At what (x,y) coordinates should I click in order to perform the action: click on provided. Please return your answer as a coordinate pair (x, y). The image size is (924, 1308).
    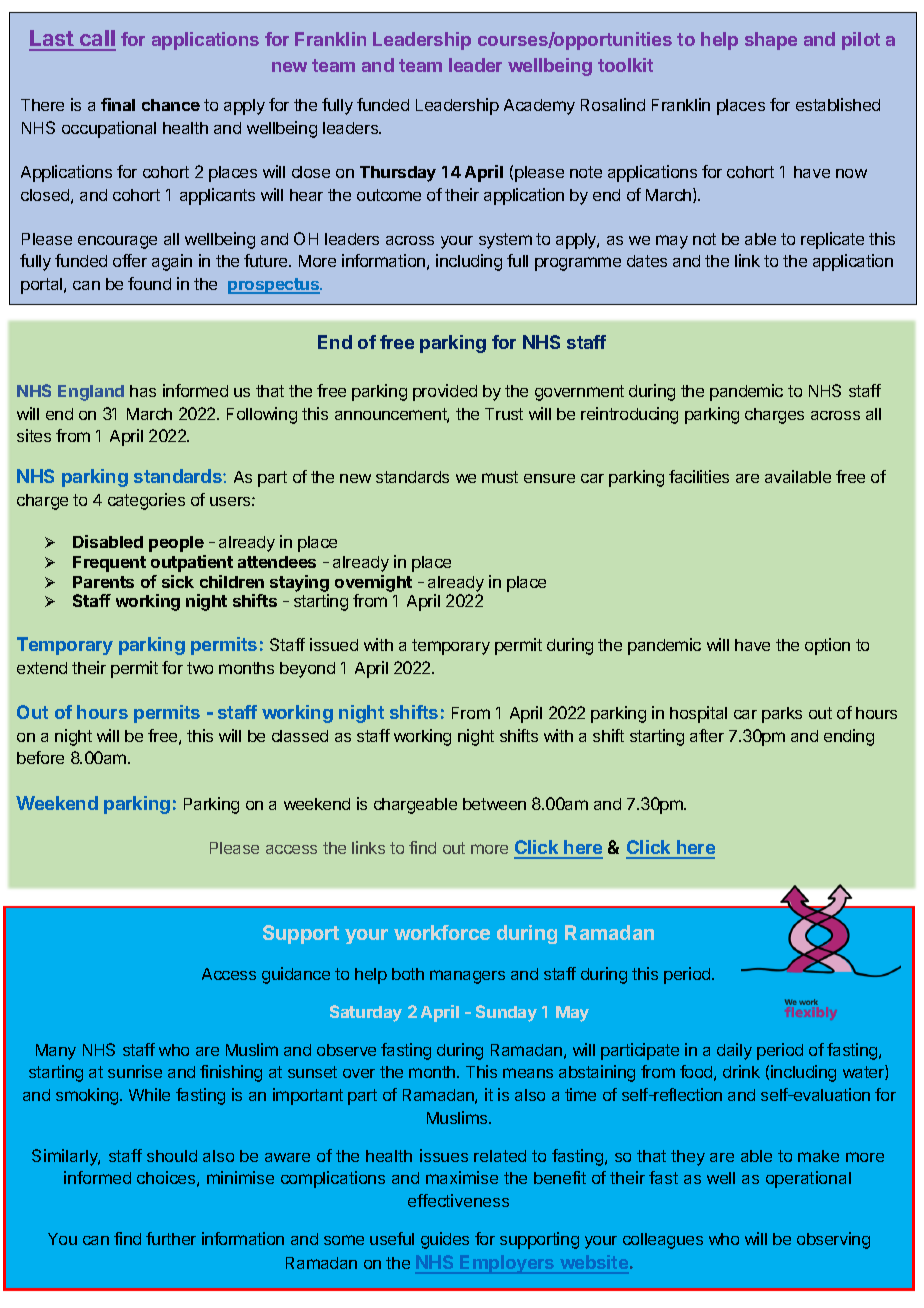
    Looking at the image, I should click on (445, 392).
